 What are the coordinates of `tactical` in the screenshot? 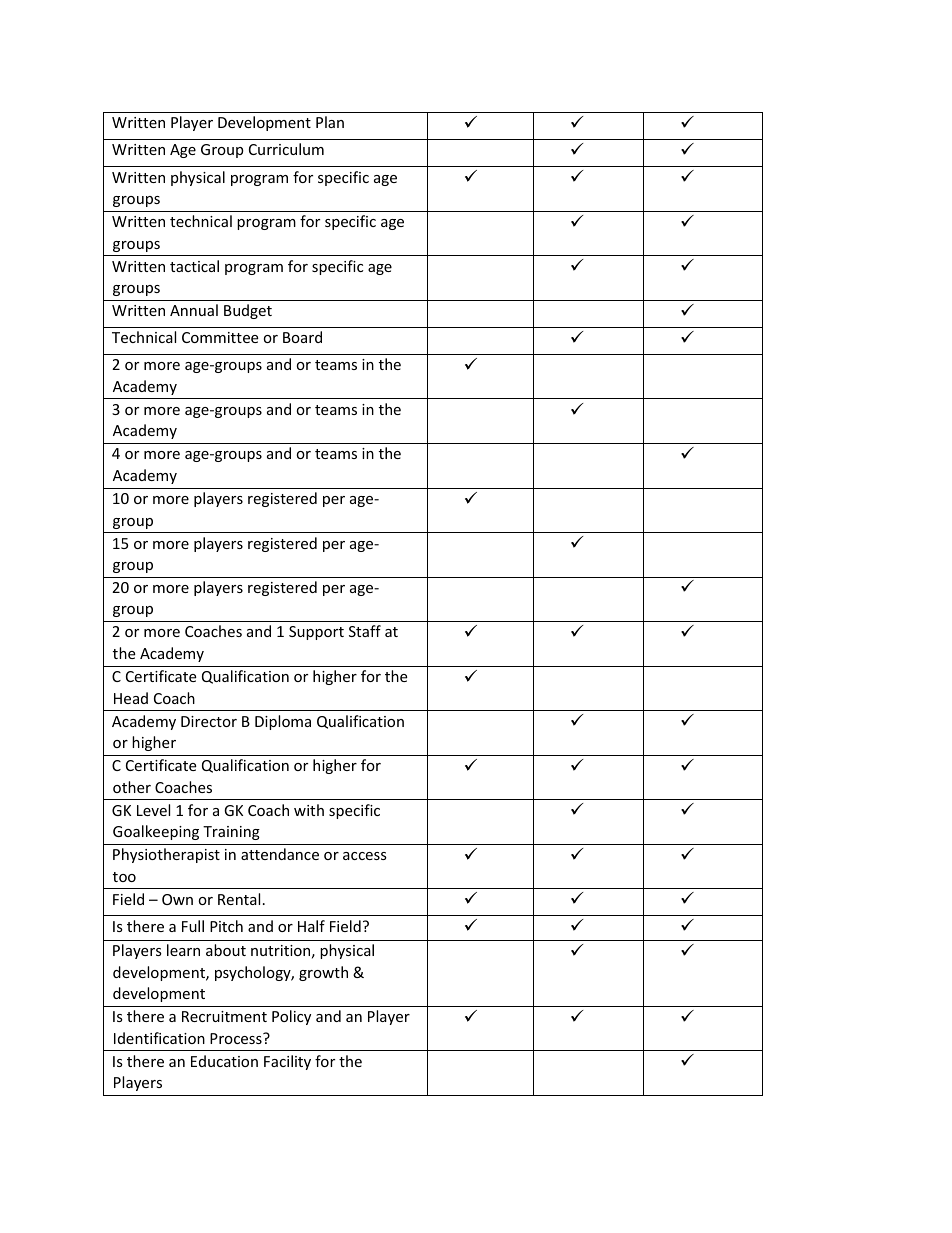 It's located at (194, 266).
